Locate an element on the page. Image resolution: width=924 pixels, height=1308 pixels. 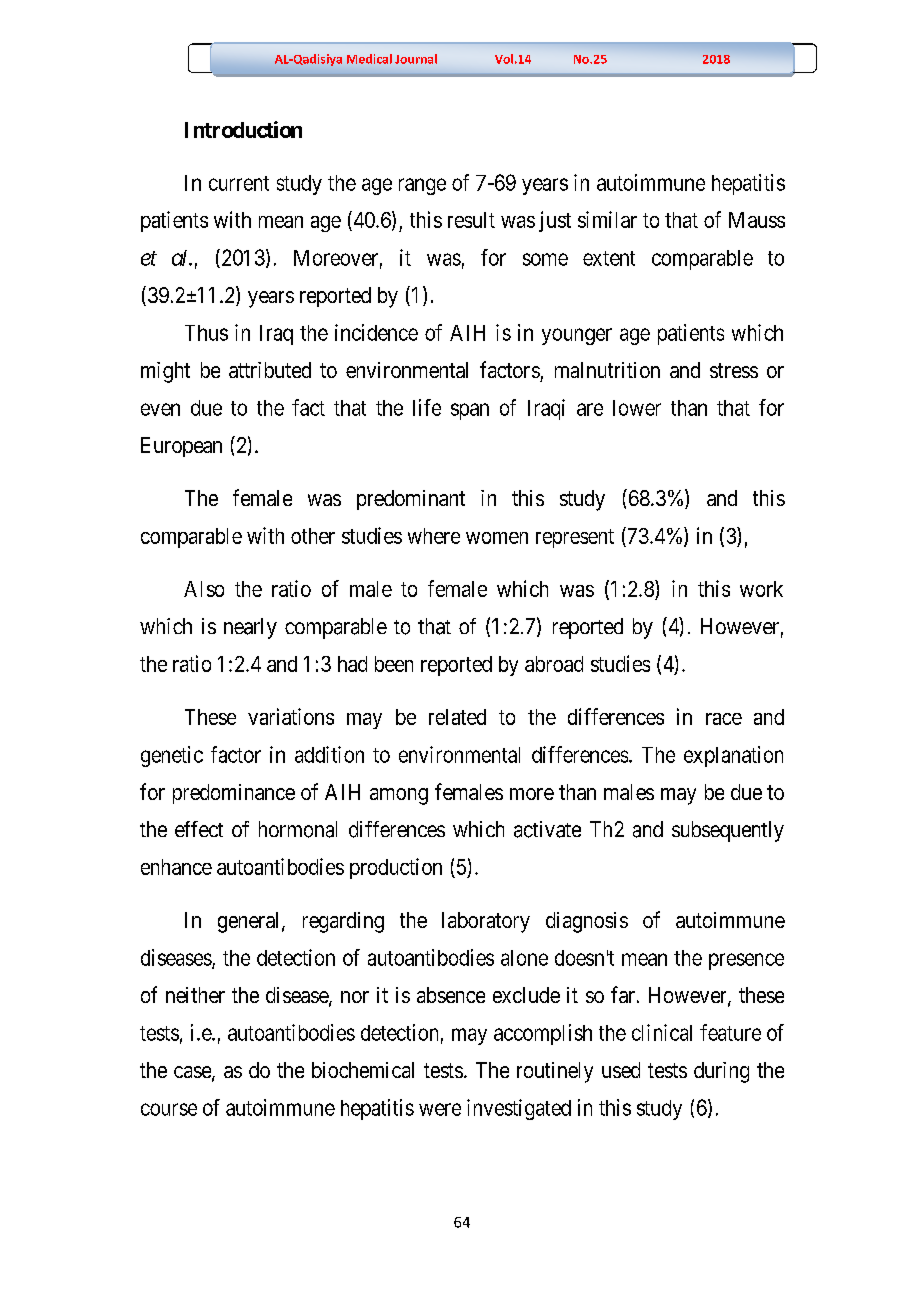
Also is located at coordinates (204, 589).
